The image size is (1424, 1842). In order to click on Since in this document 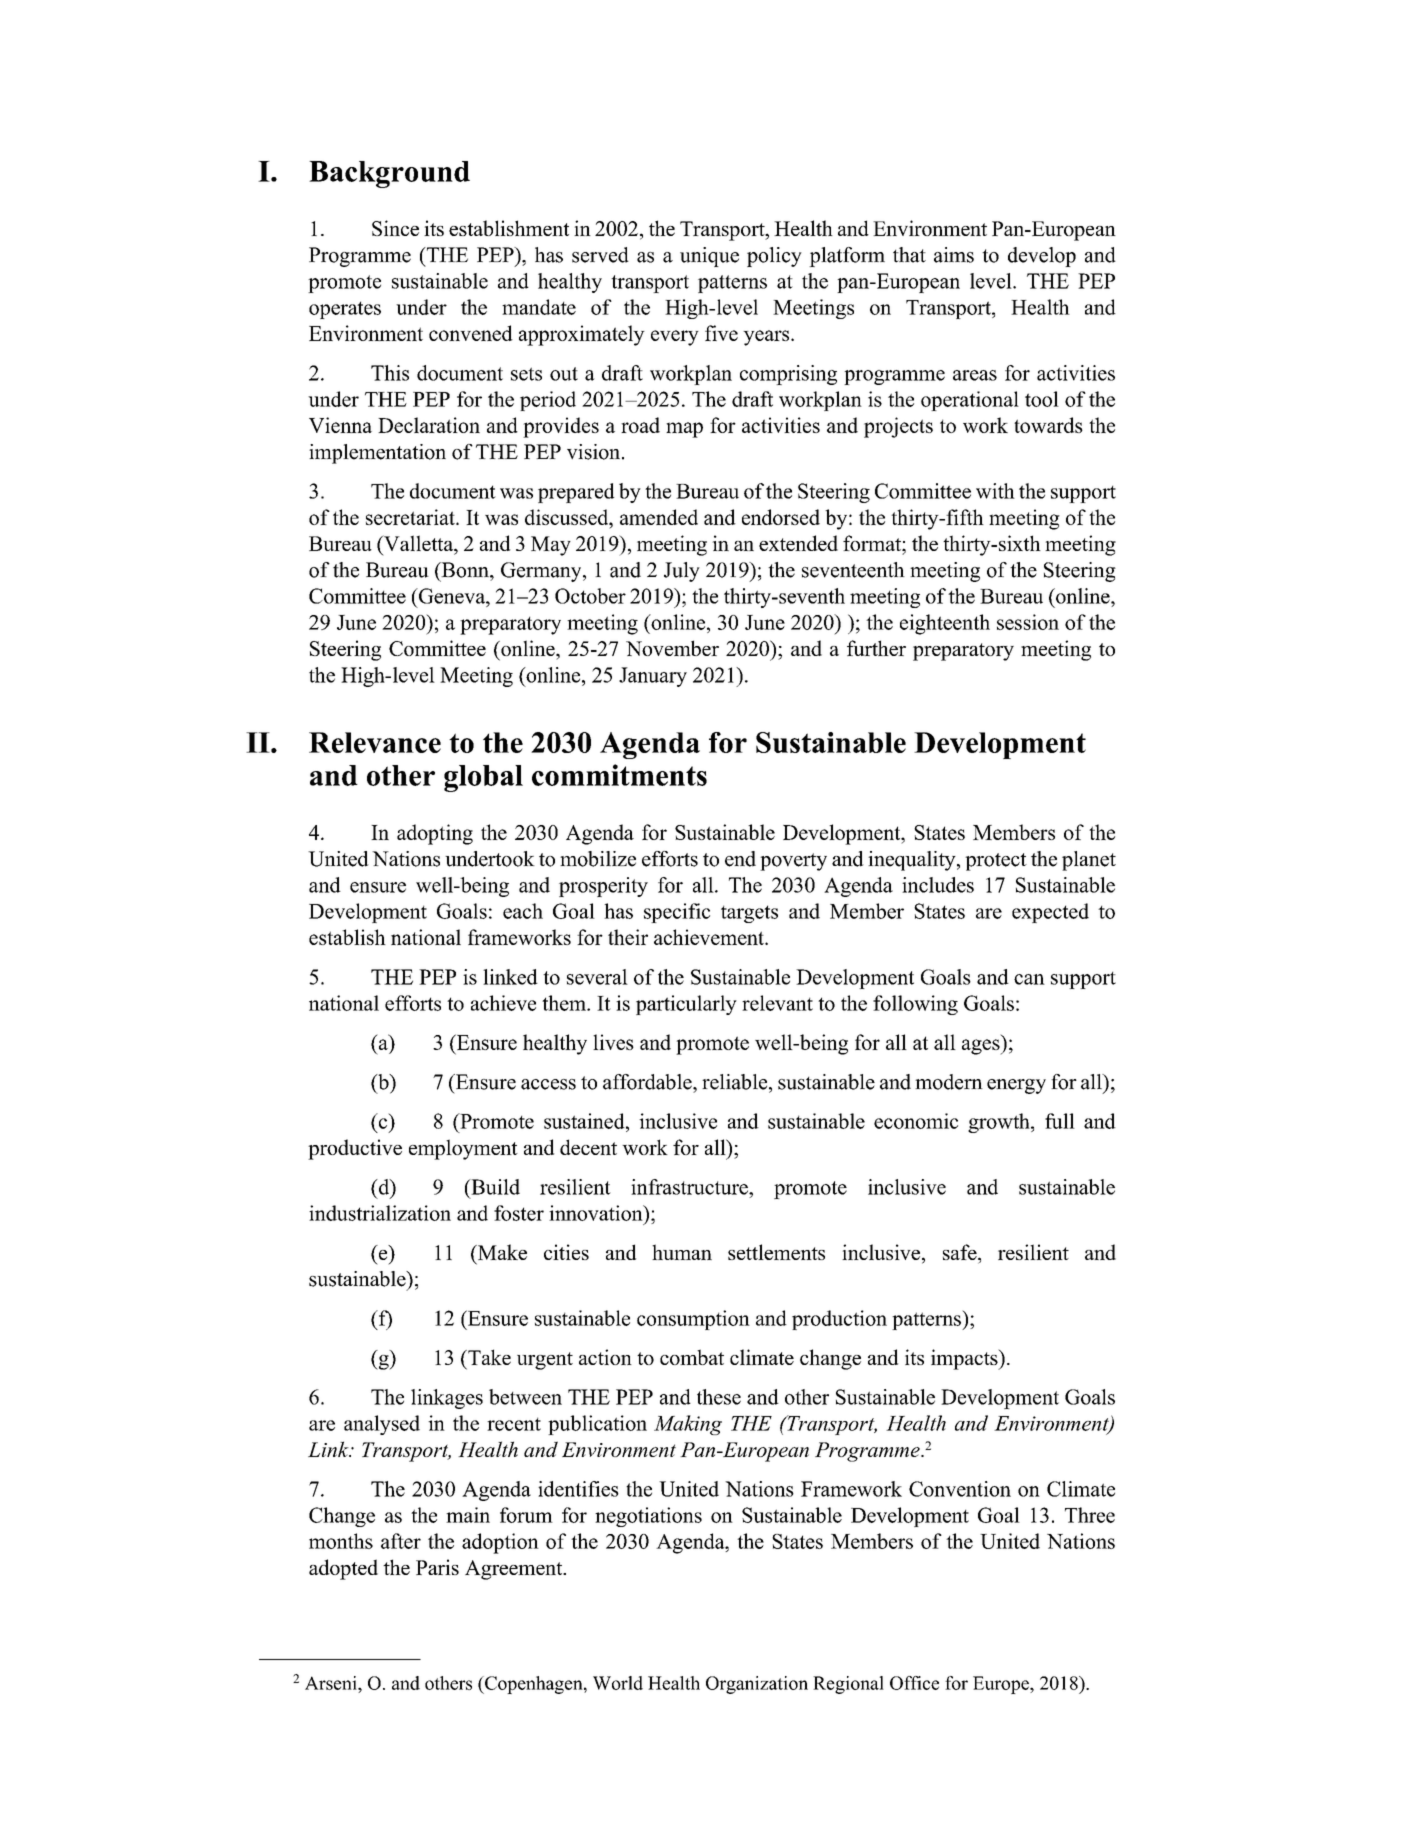, I will do `click(395, 228)`.
